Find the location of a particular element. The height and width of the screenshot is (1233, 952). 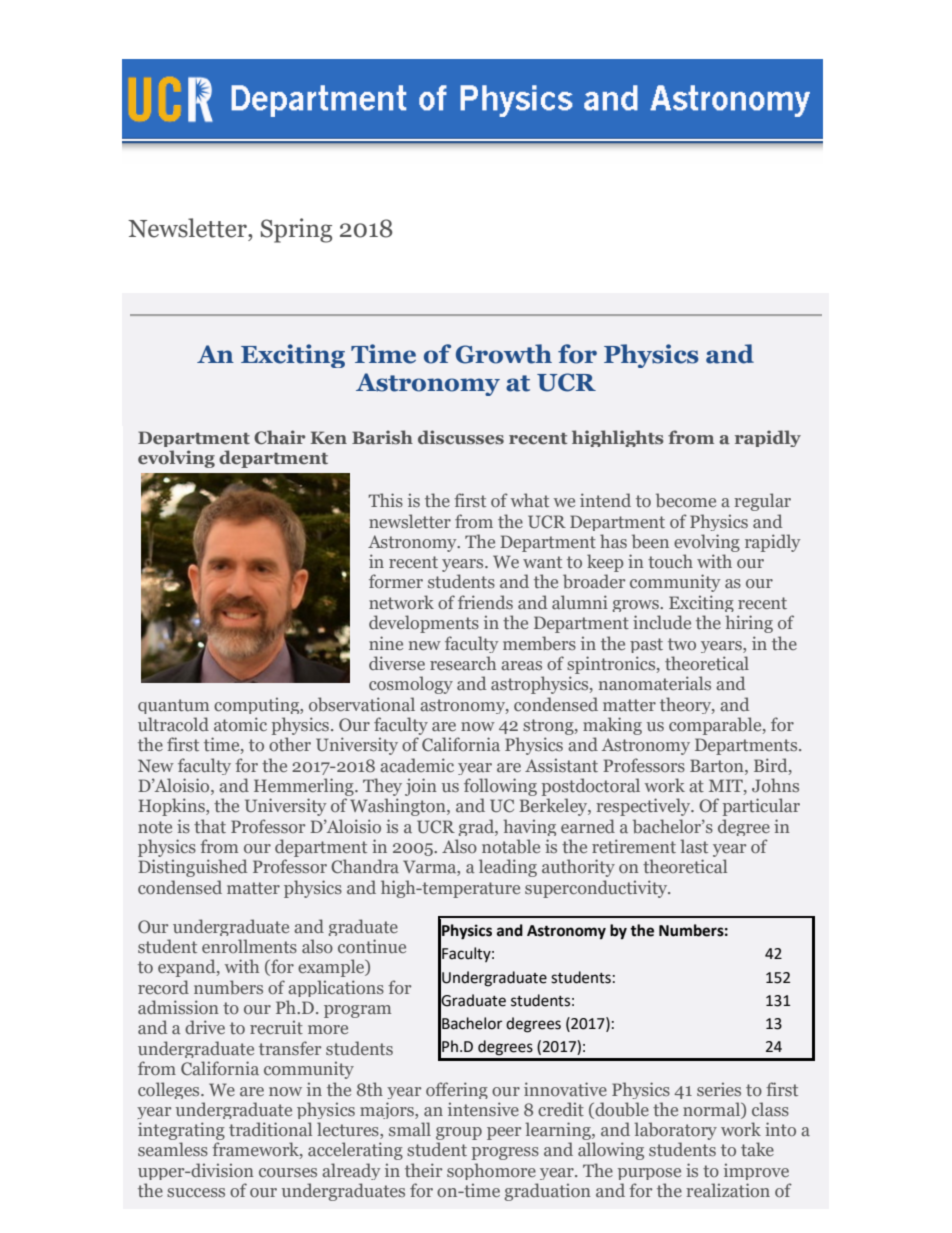

Growth is located at coordinates (504, 354).
